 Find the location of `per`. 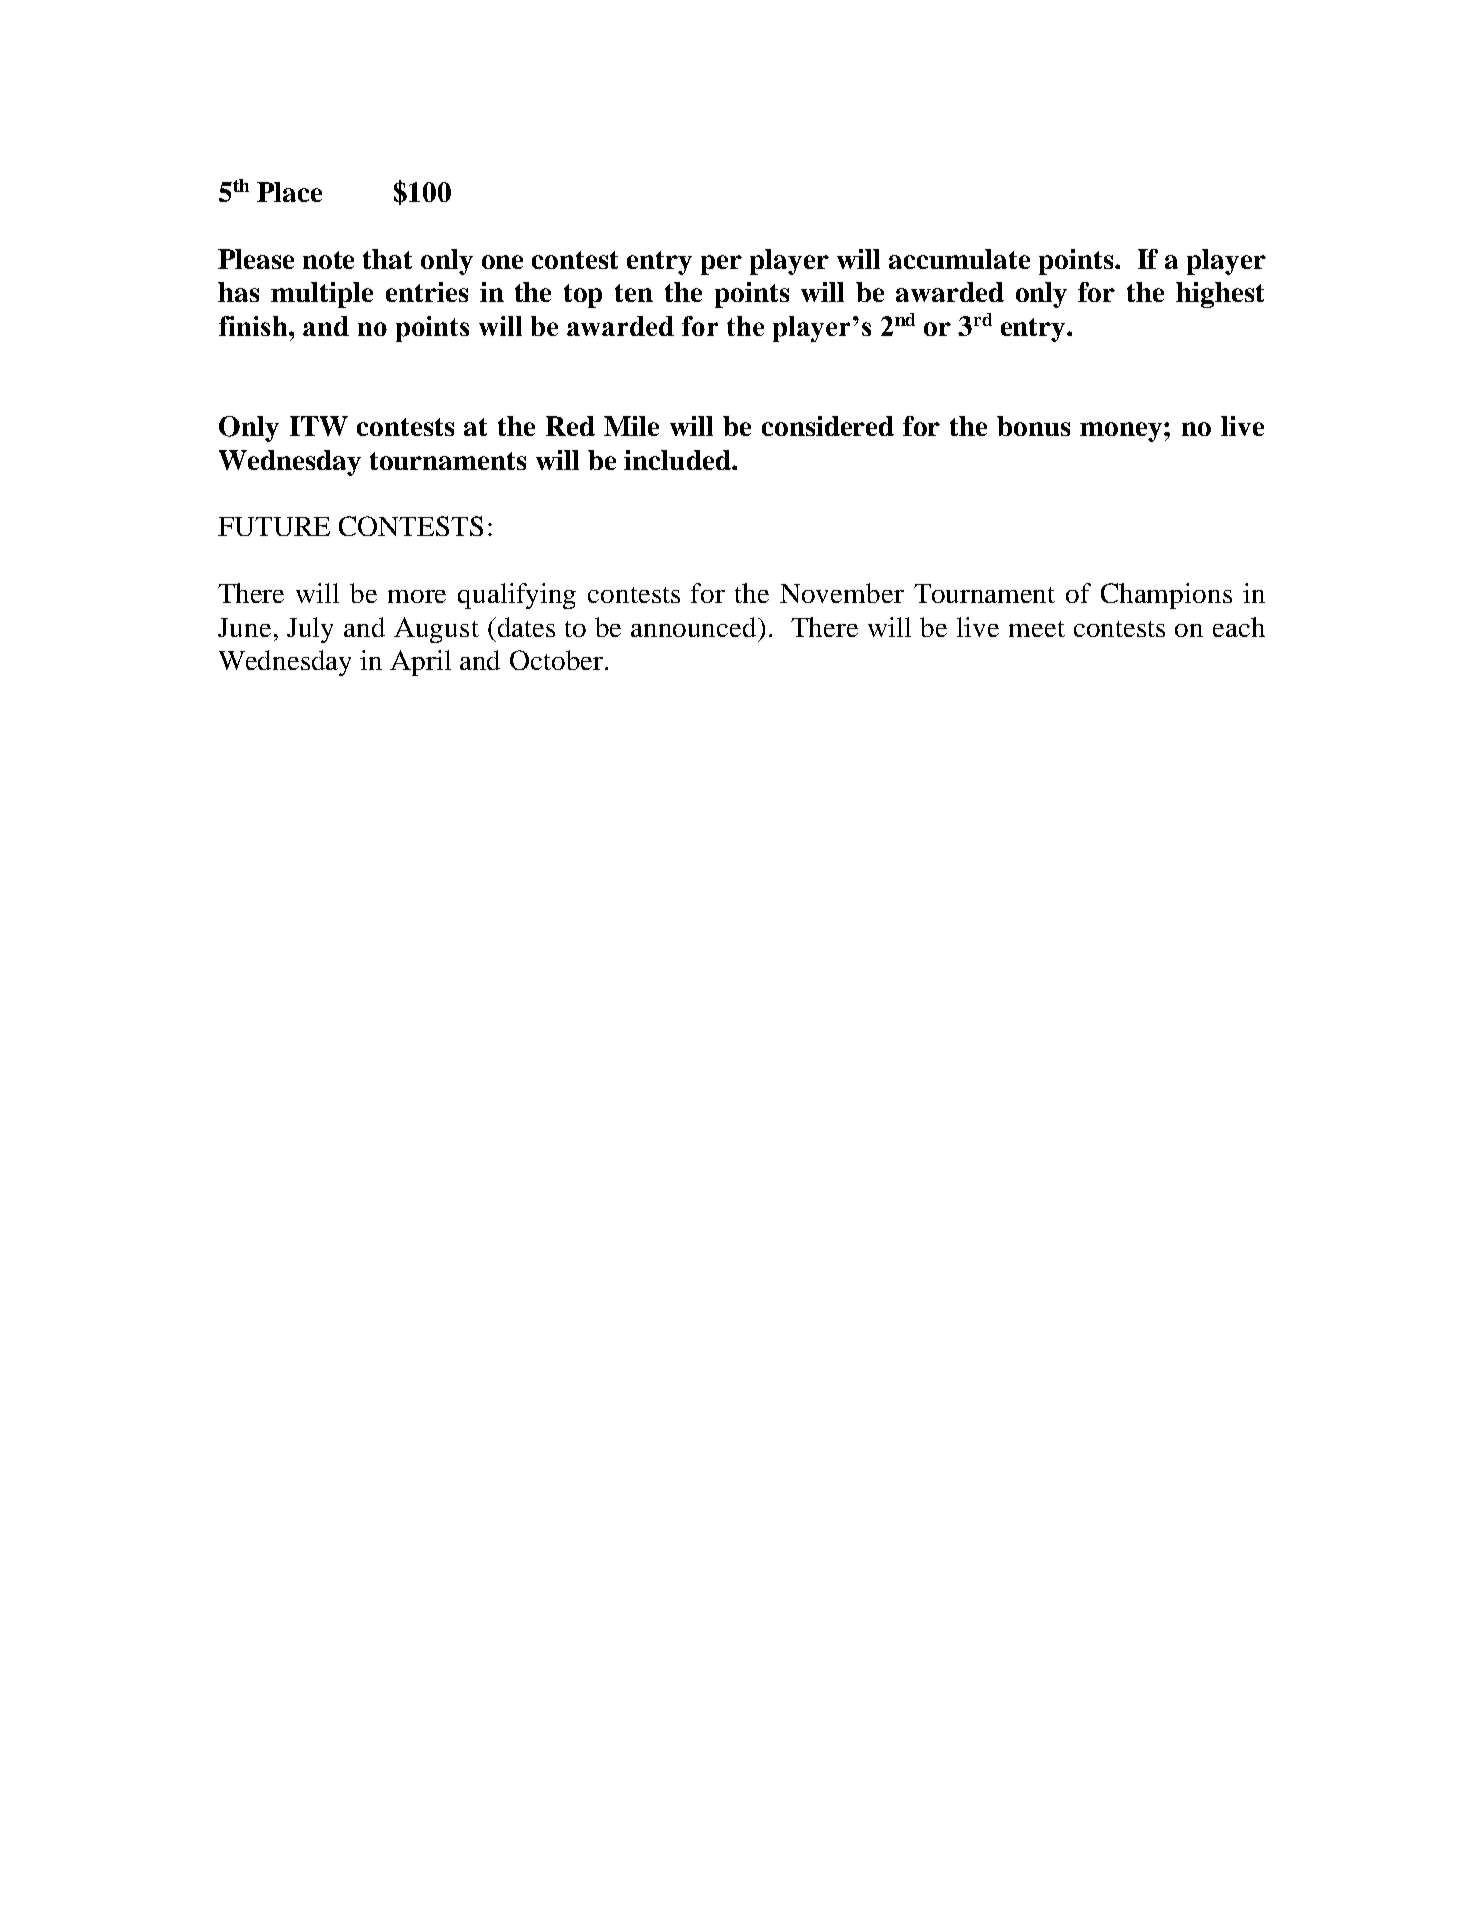

per is located at coordinates (721, 265).
